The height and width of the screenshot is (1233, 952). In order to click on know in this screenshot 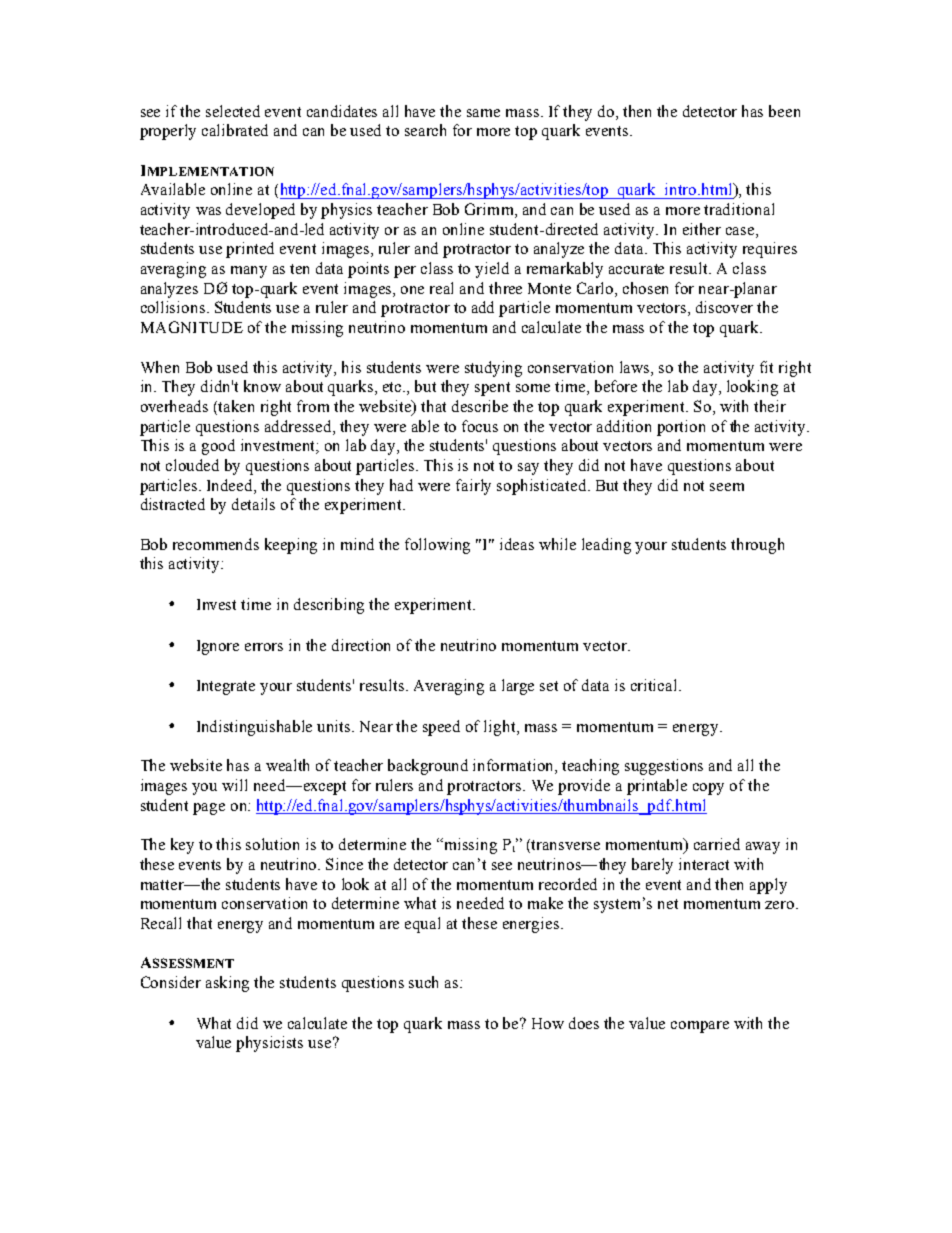, I will do `click(262, 386)`.
